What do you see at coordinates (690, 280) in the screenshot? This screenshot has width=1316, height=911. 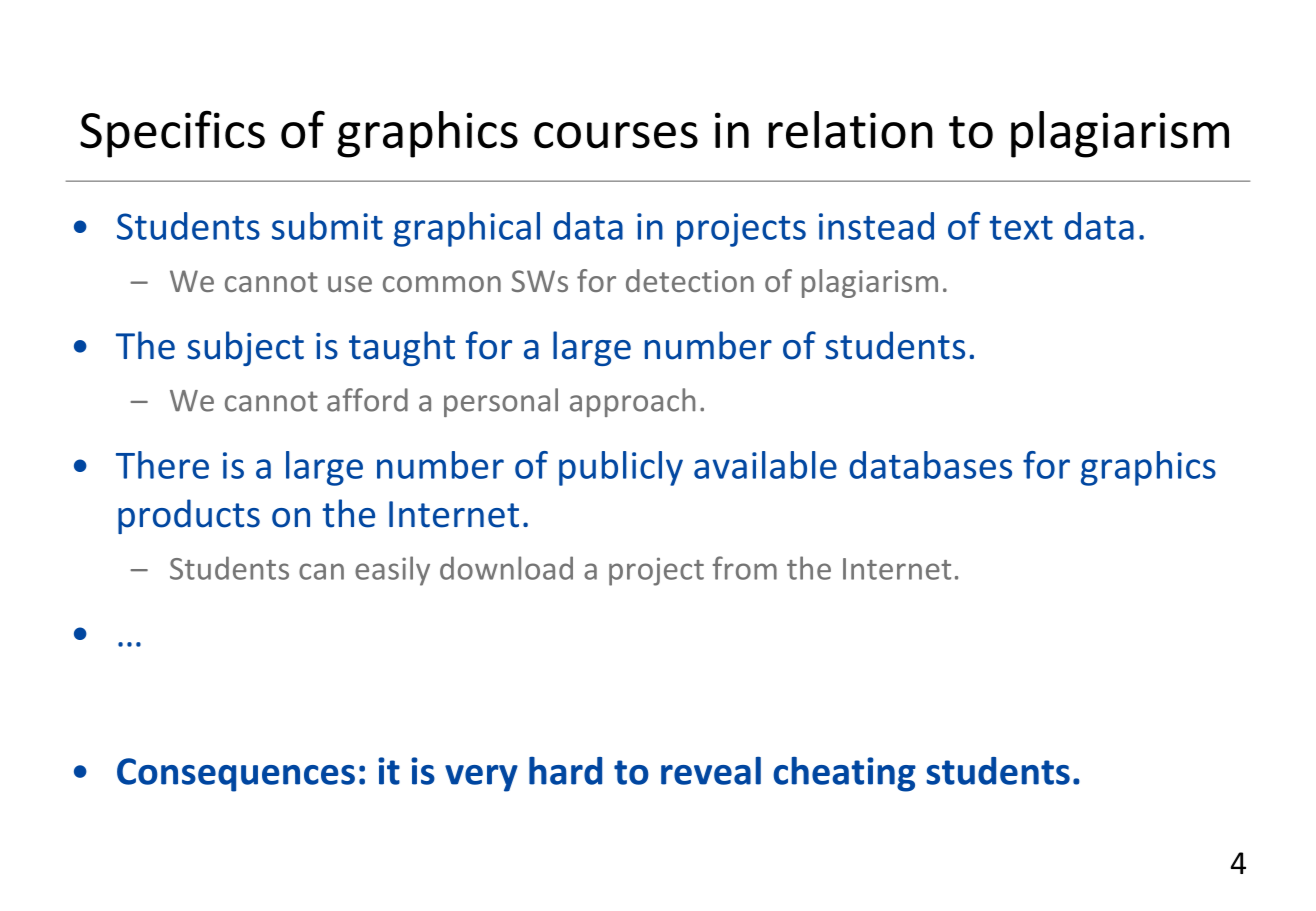 I see `detection` at bounding box center [690, 280].
